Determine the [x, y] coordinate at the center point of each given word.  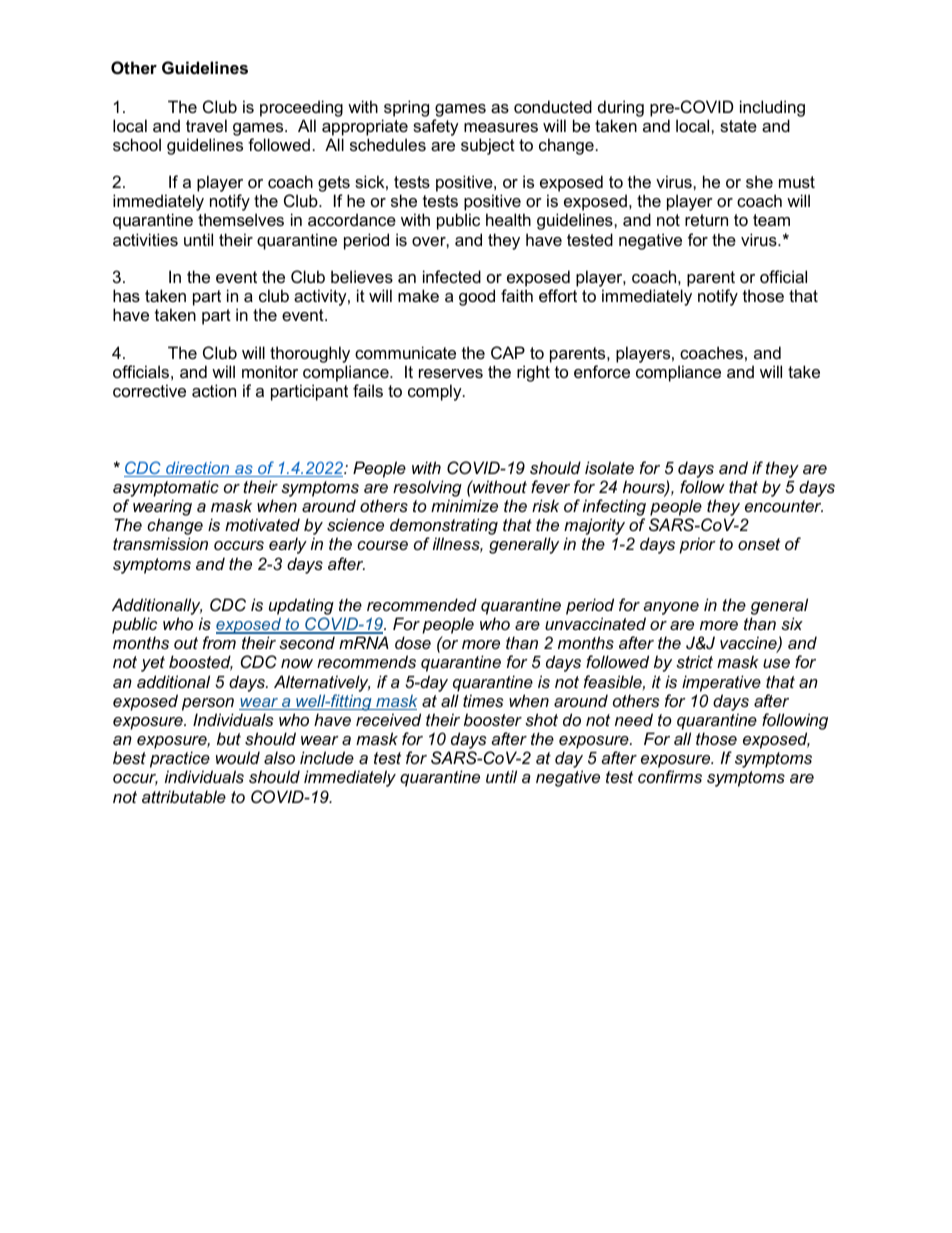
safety [436, 127]
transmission [160, 543]
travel [206, 125]
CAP [508, 352]
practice [180, 761]
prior [697, 545]
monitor [270, 371]
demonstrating [444, 528]
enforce [602, 371]
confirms [670, 776]
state [738, 126]
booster [493, 719]
